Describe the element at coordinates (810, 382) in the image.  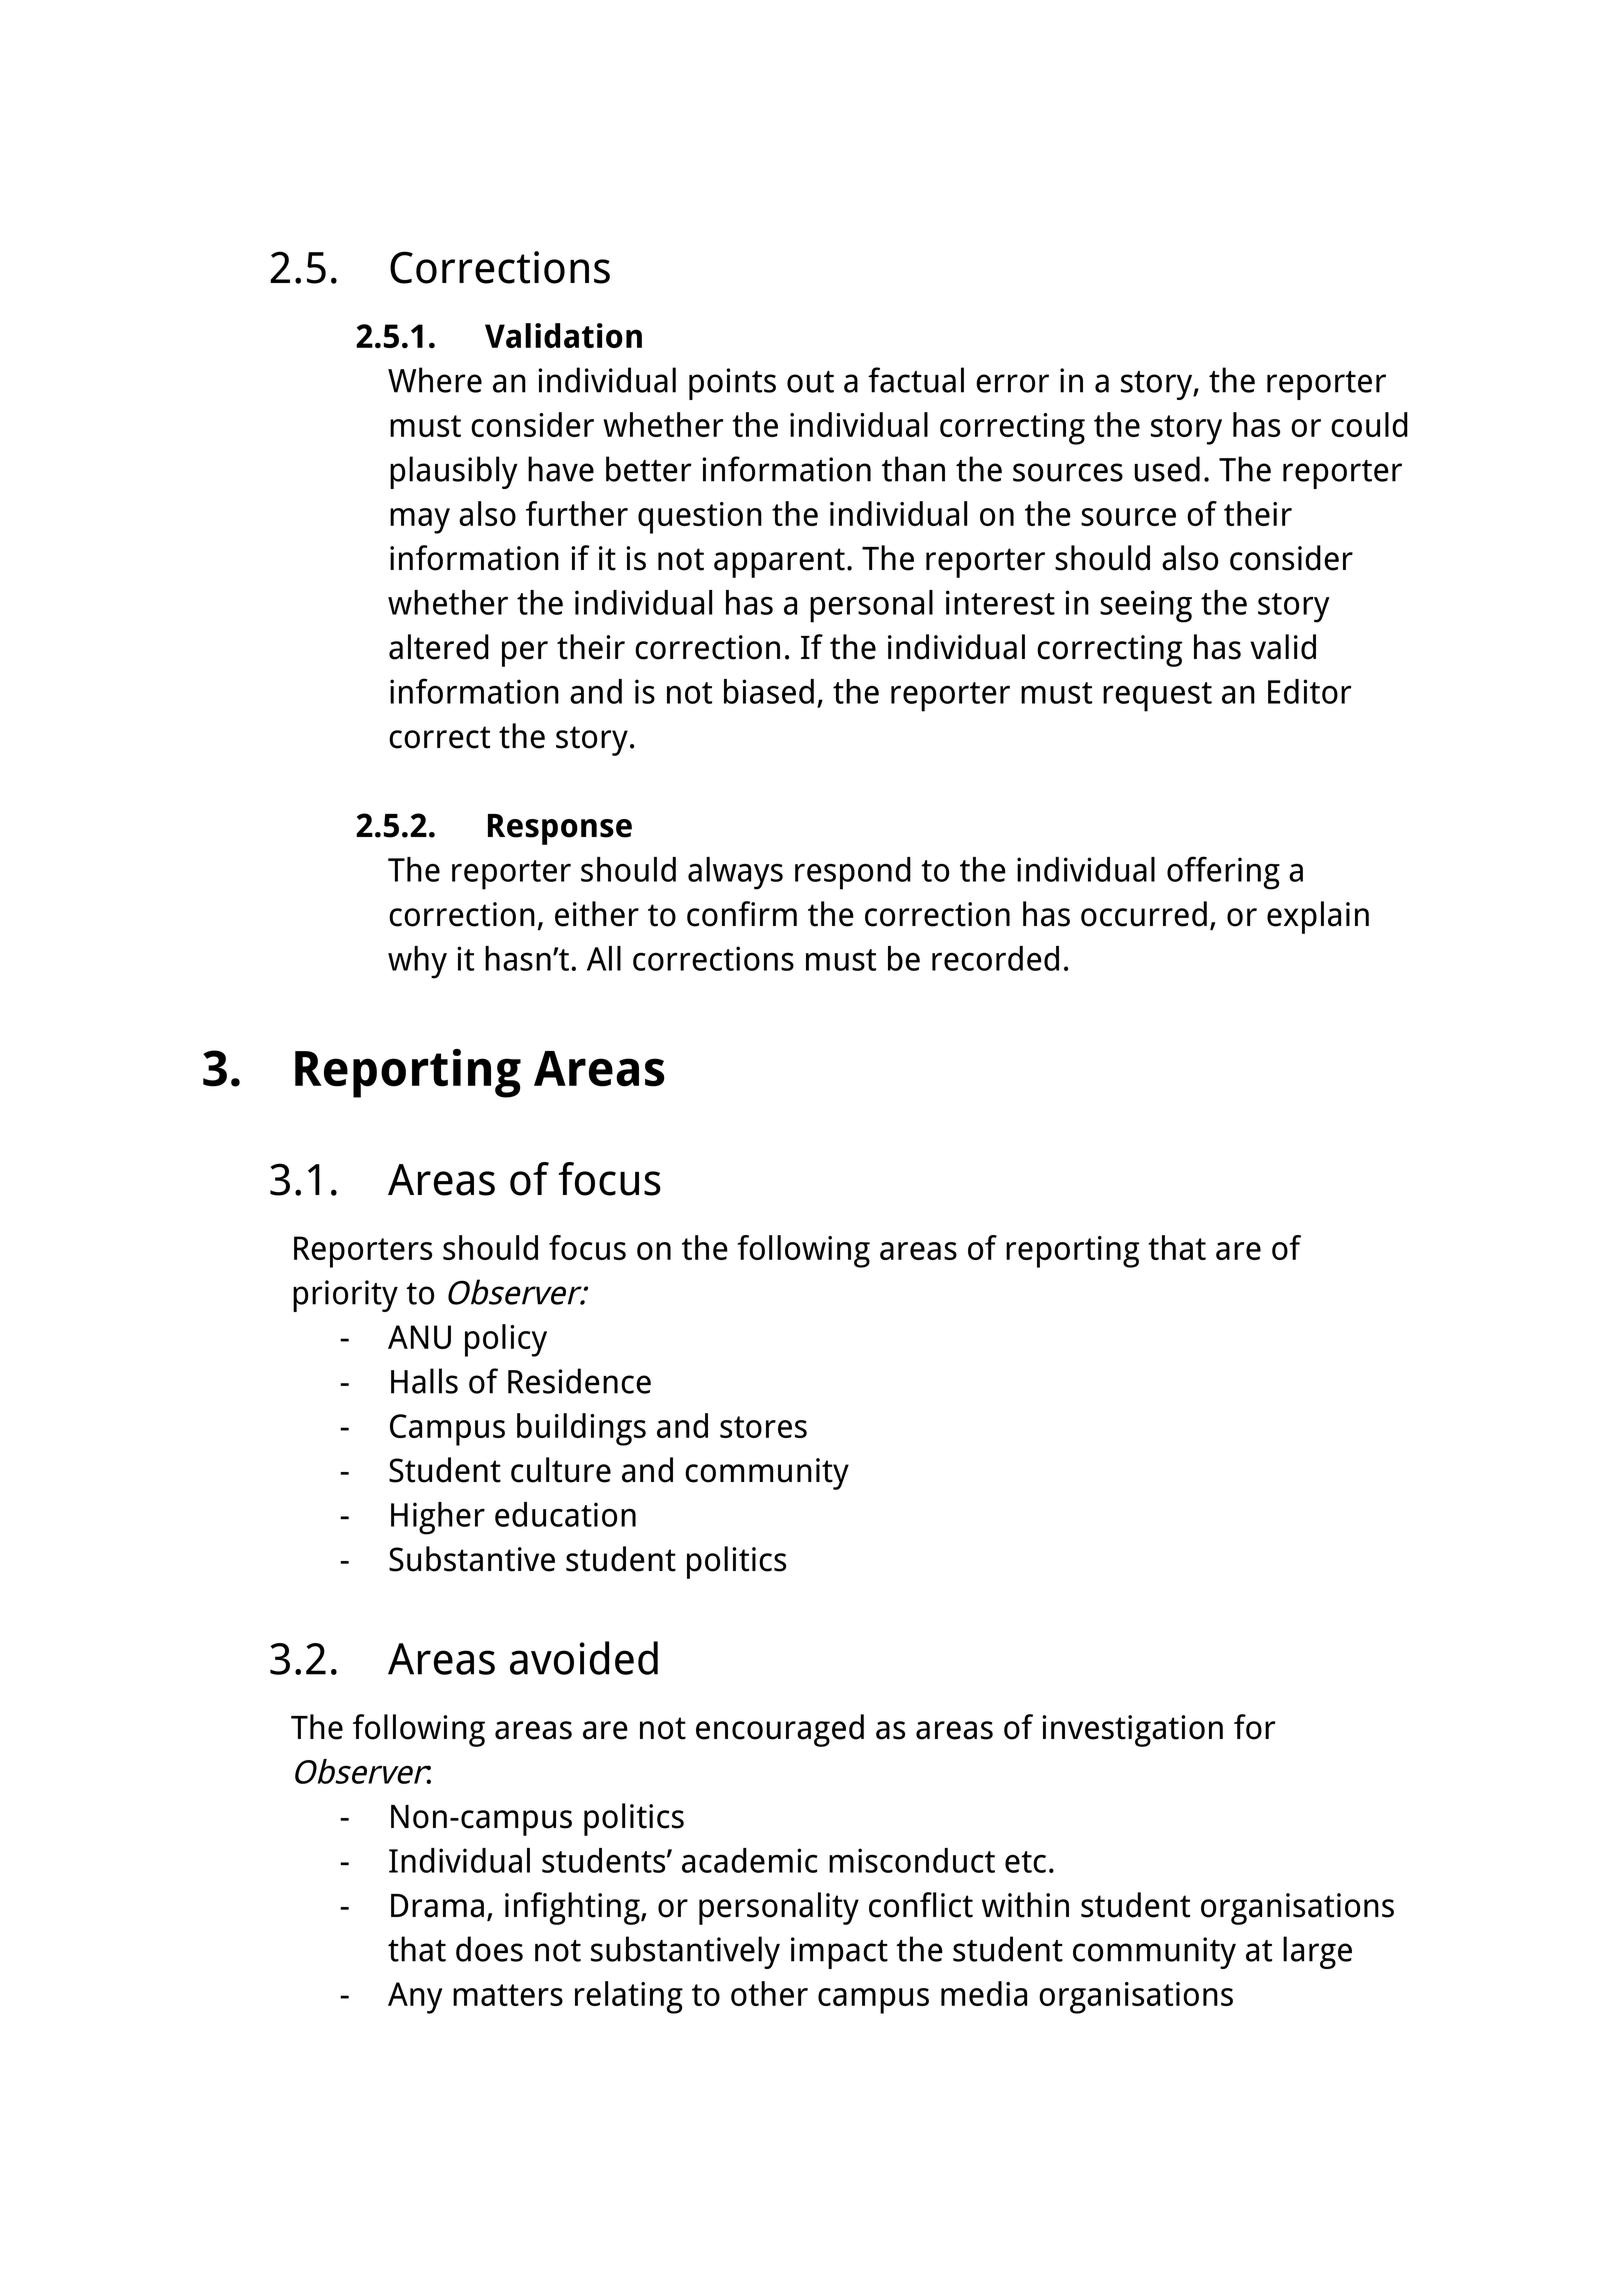
I see `out` at that location.
